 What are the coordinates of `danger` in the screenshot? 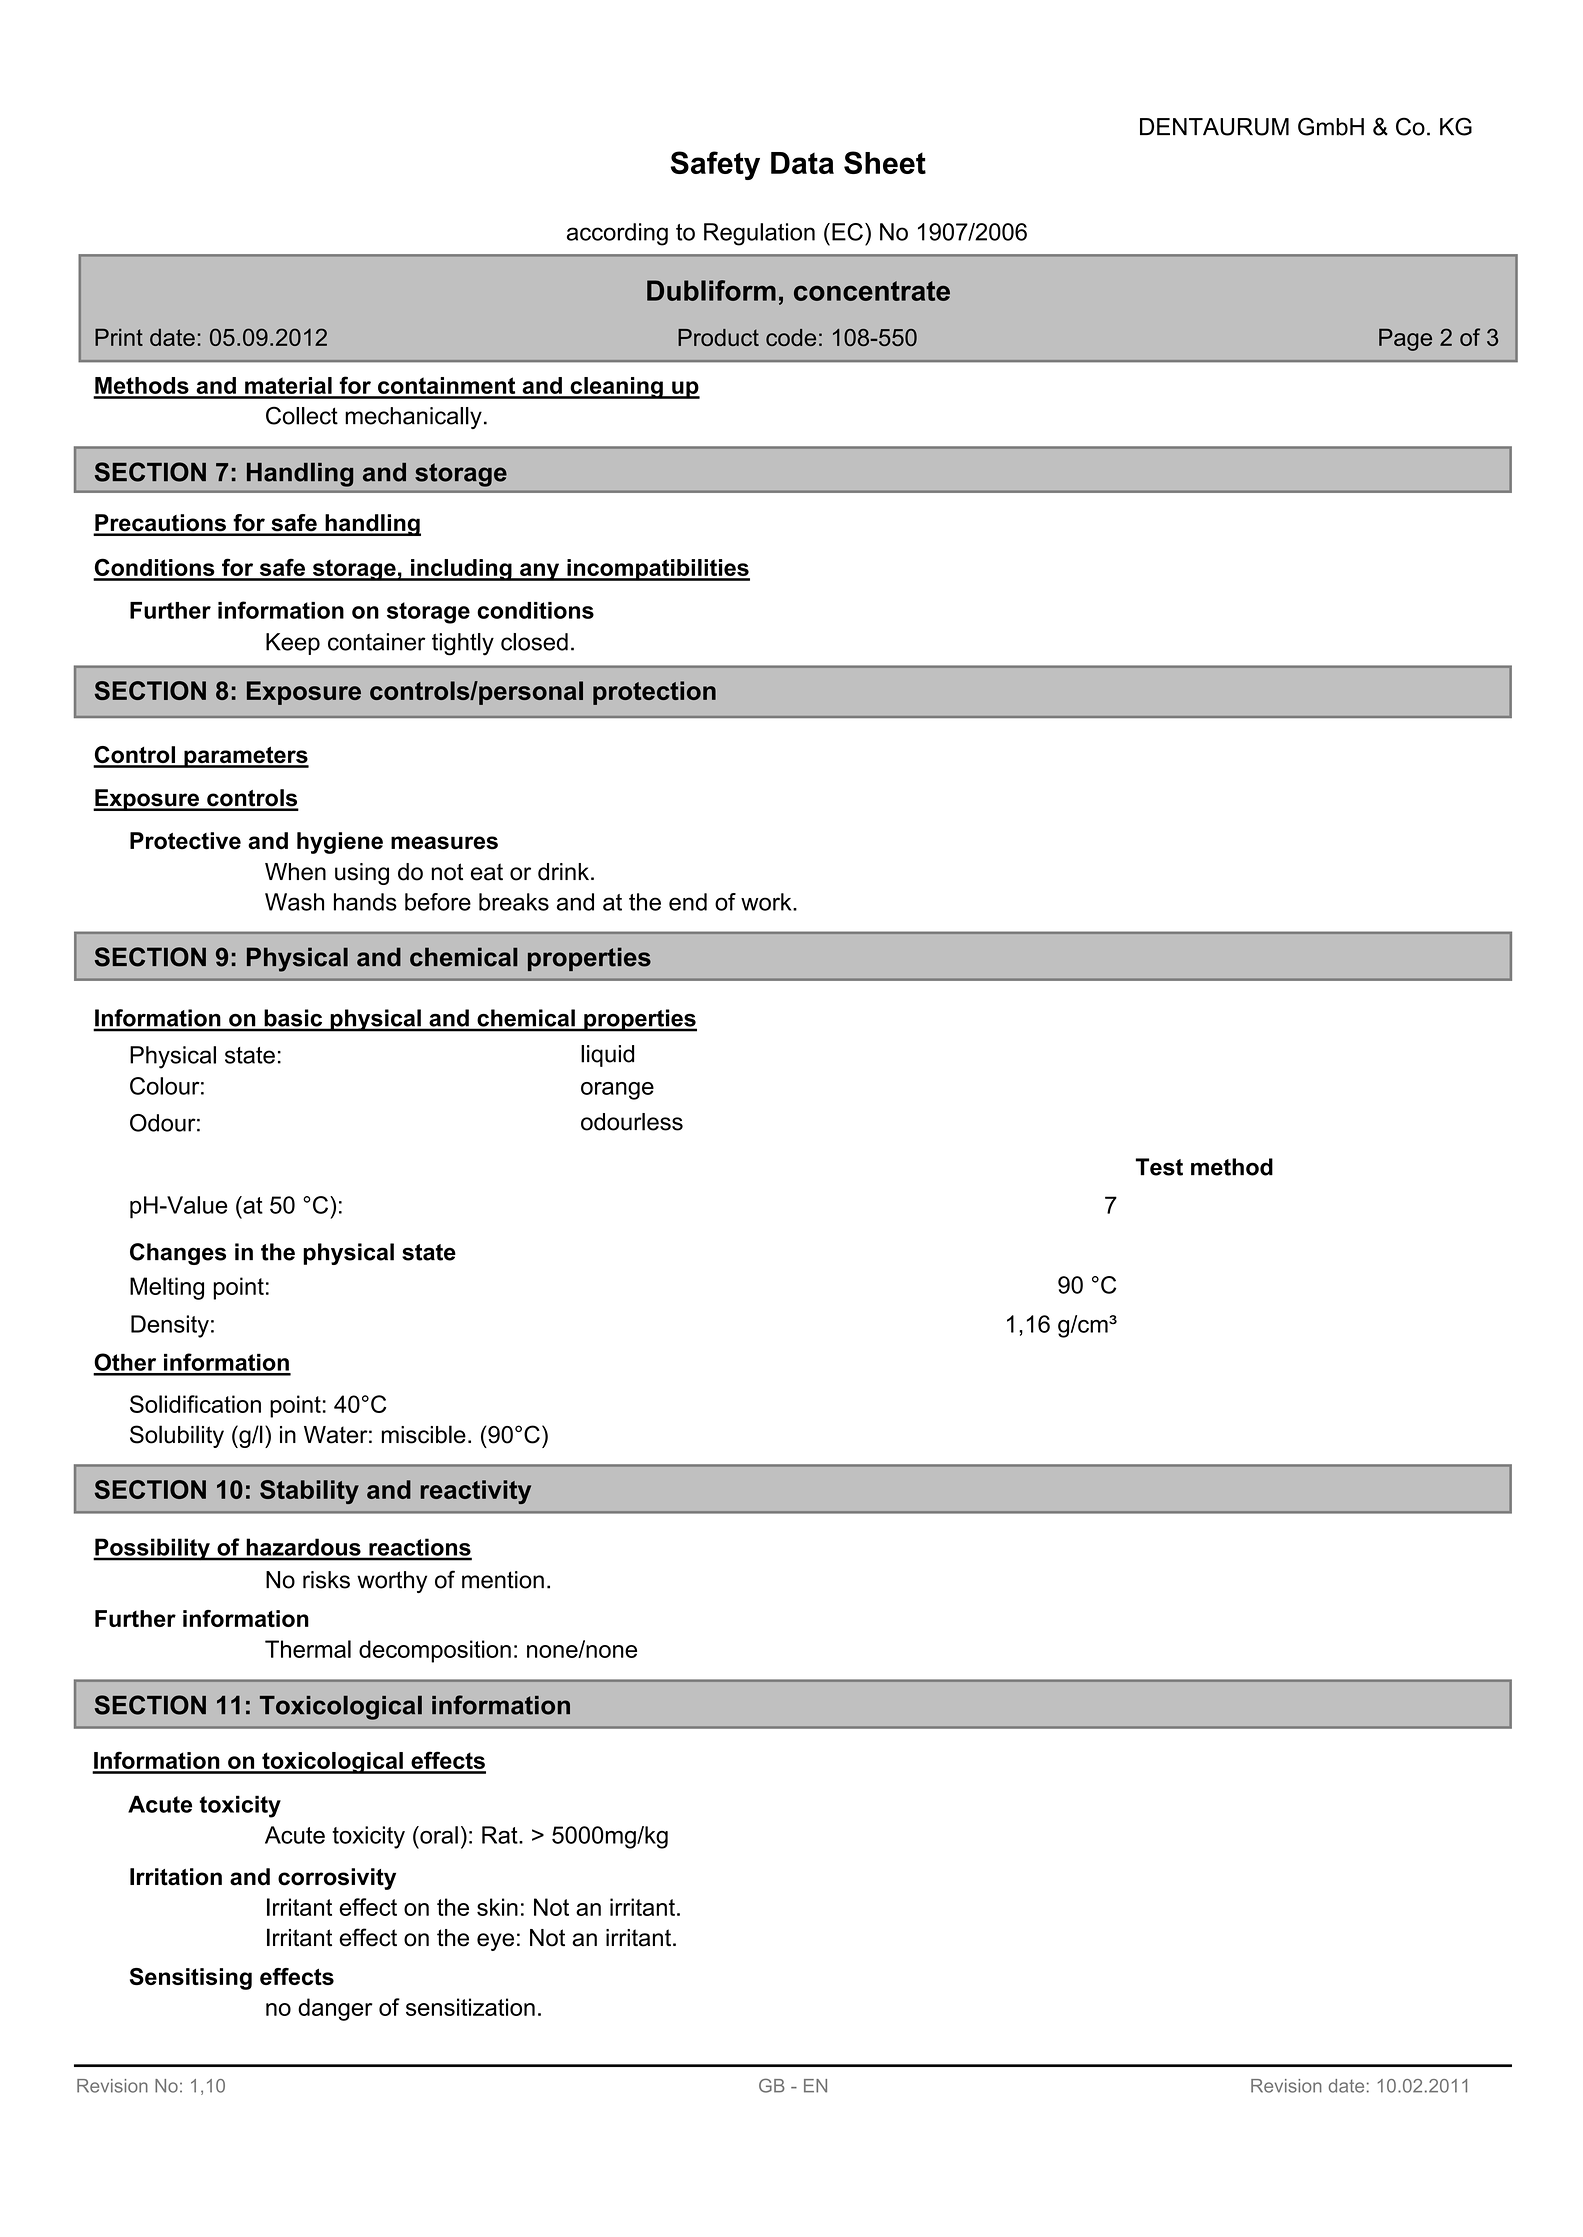 It's located at (335, 2009).
